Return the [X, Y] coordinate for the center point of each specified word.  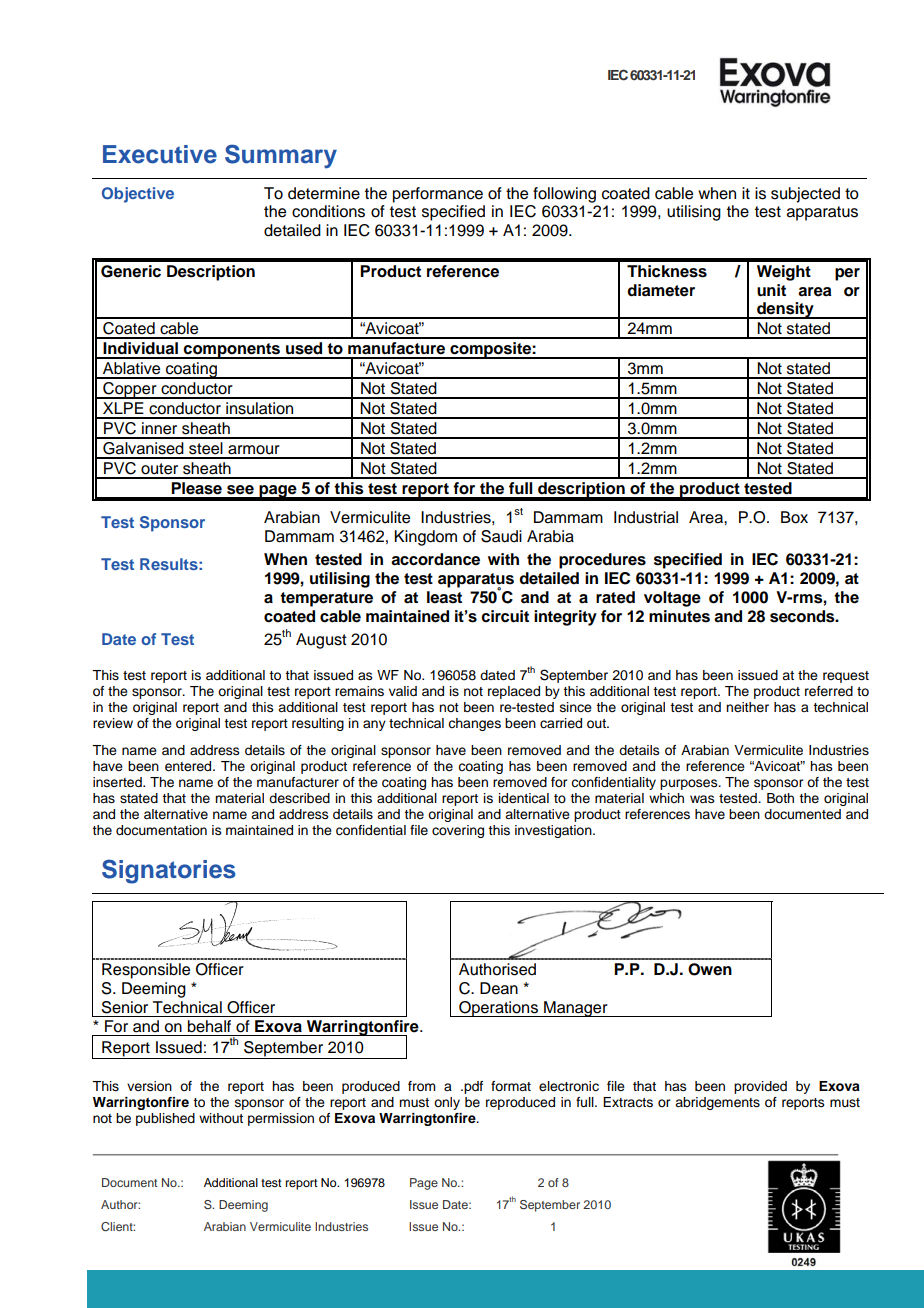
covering [458, 831]
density [785, 310]
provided [760, 1087]
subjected [805, 195]
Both [780, 798]
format [511, 1086]
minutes [679, 616]
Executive [160, 154]
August [321, 641]
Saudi [501, 536]
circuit [505, 616]
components [232, 351]
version [149, 1086]
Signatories [169, 871]
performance [438, 195]
